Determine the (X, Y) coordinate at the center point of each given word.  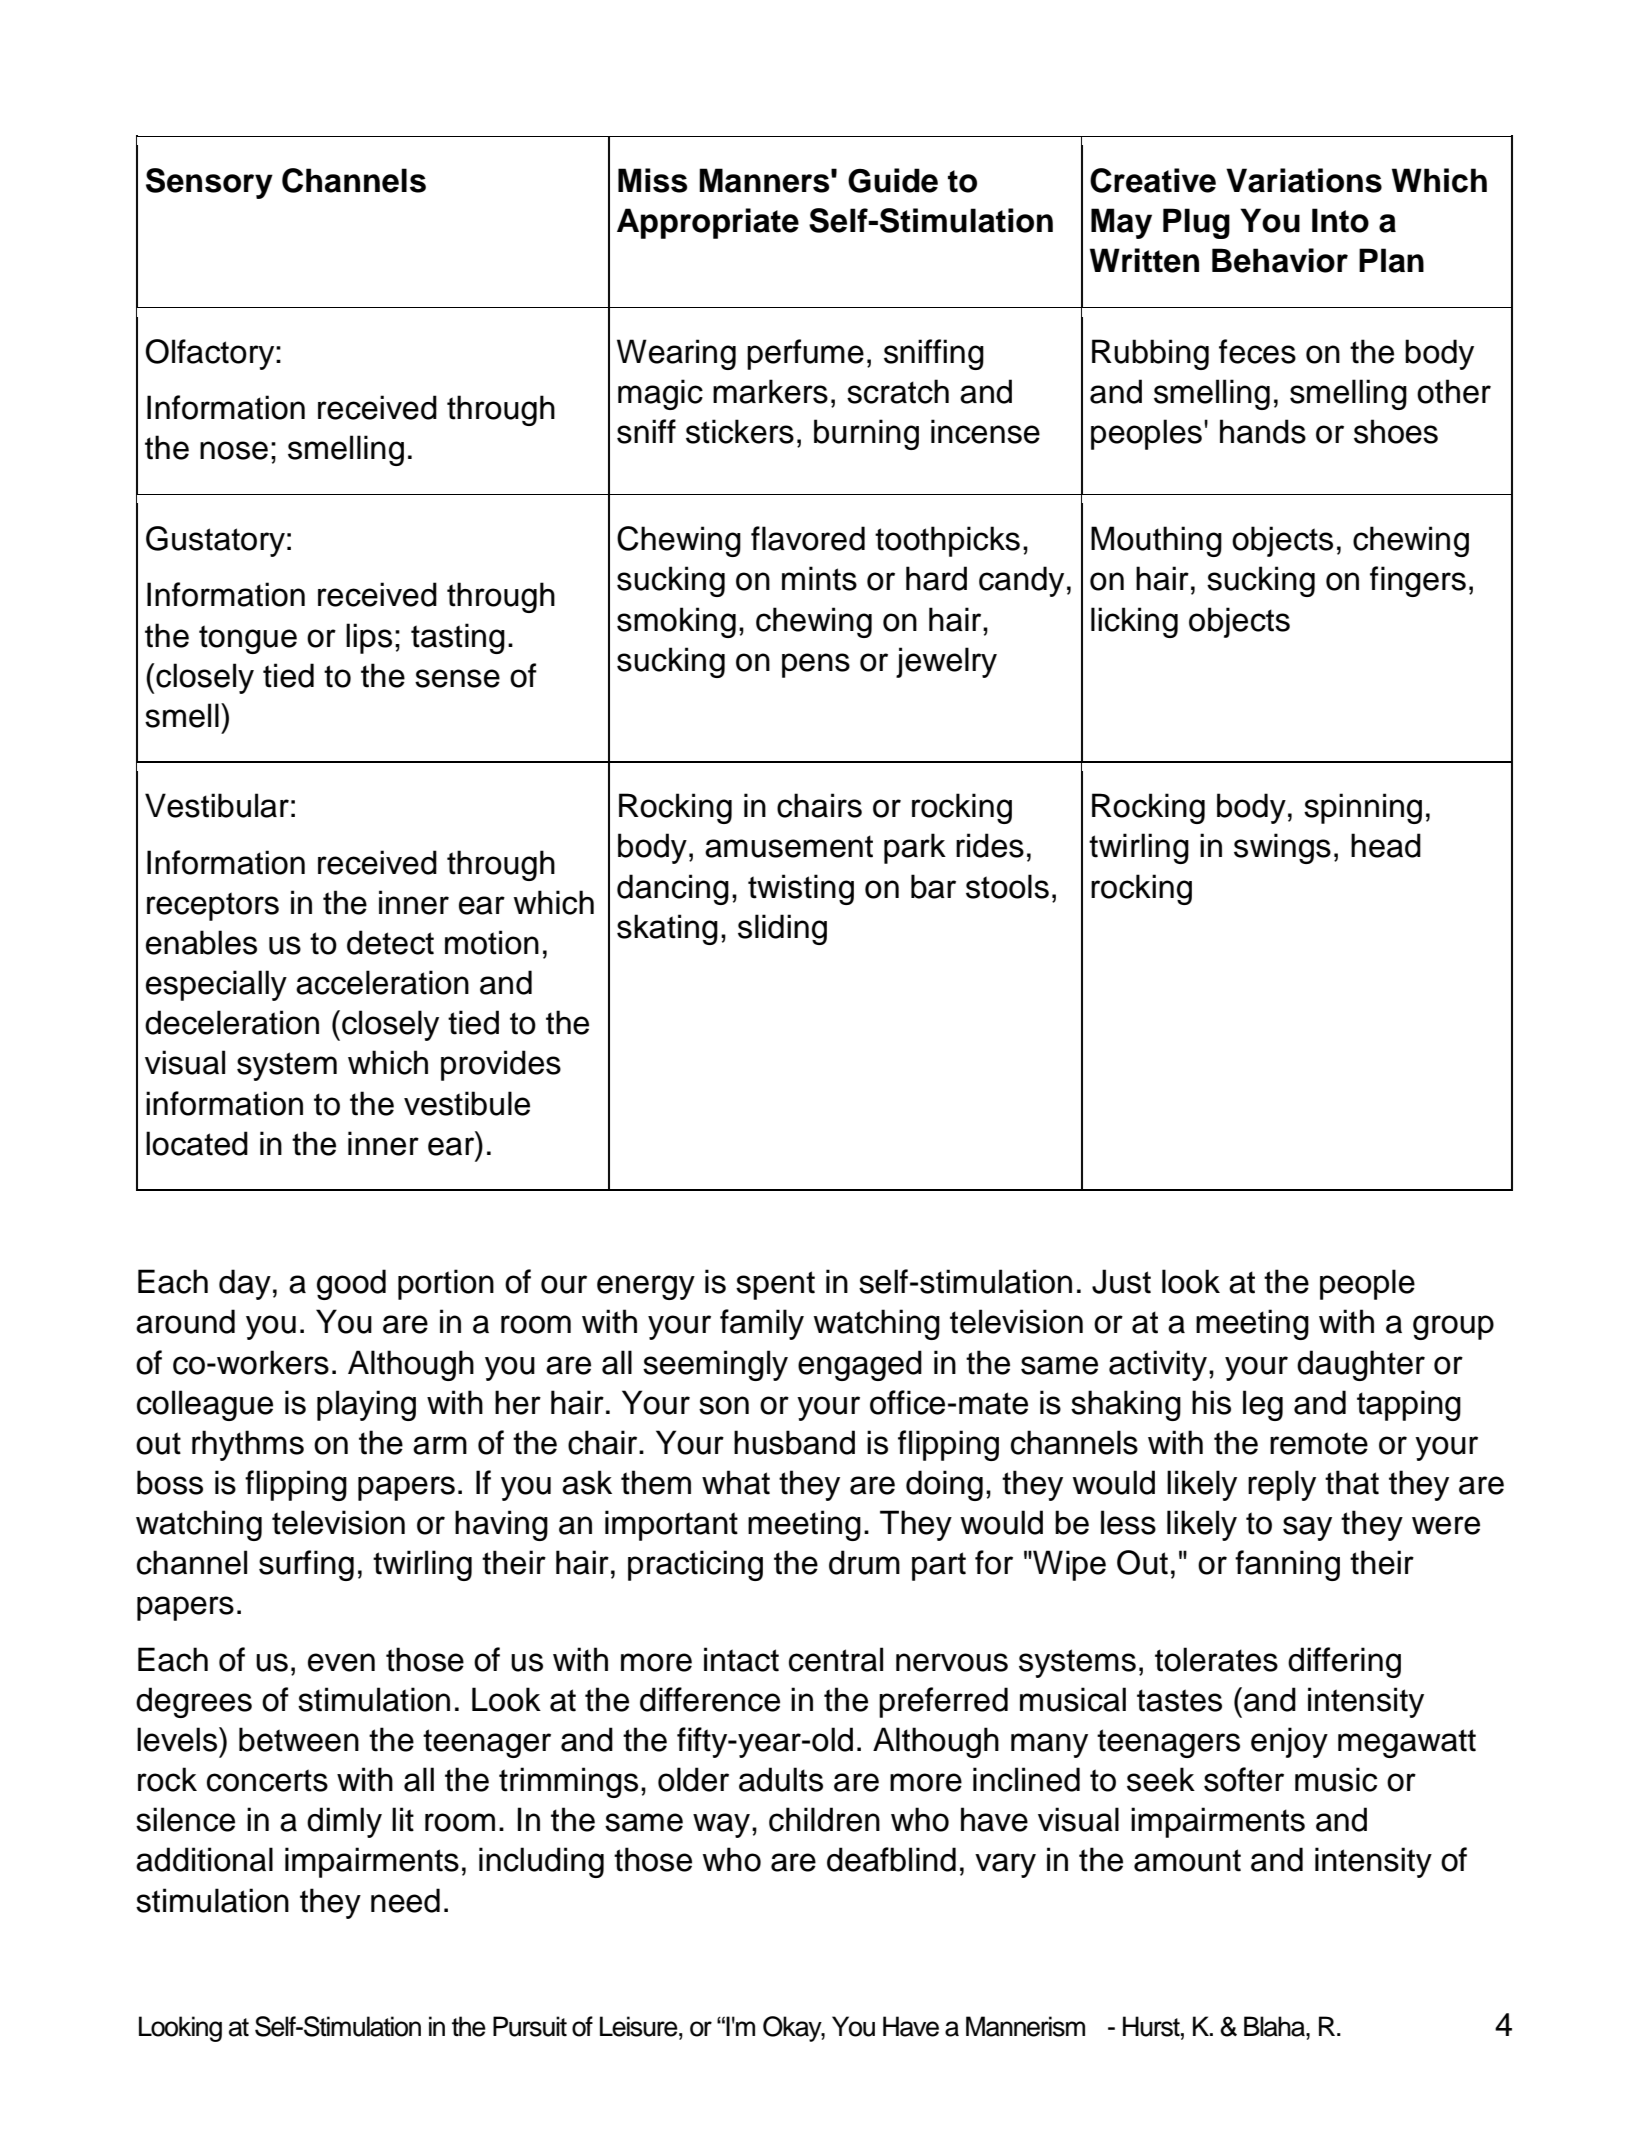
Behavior (1280, 260)
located (197, 1143)
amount (1187, 1860)
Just (1121, 1281)
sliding (782, 929)
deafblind (891, 1859)
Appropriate (708, 223)
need (405, 1900)
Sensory (209, 183)
